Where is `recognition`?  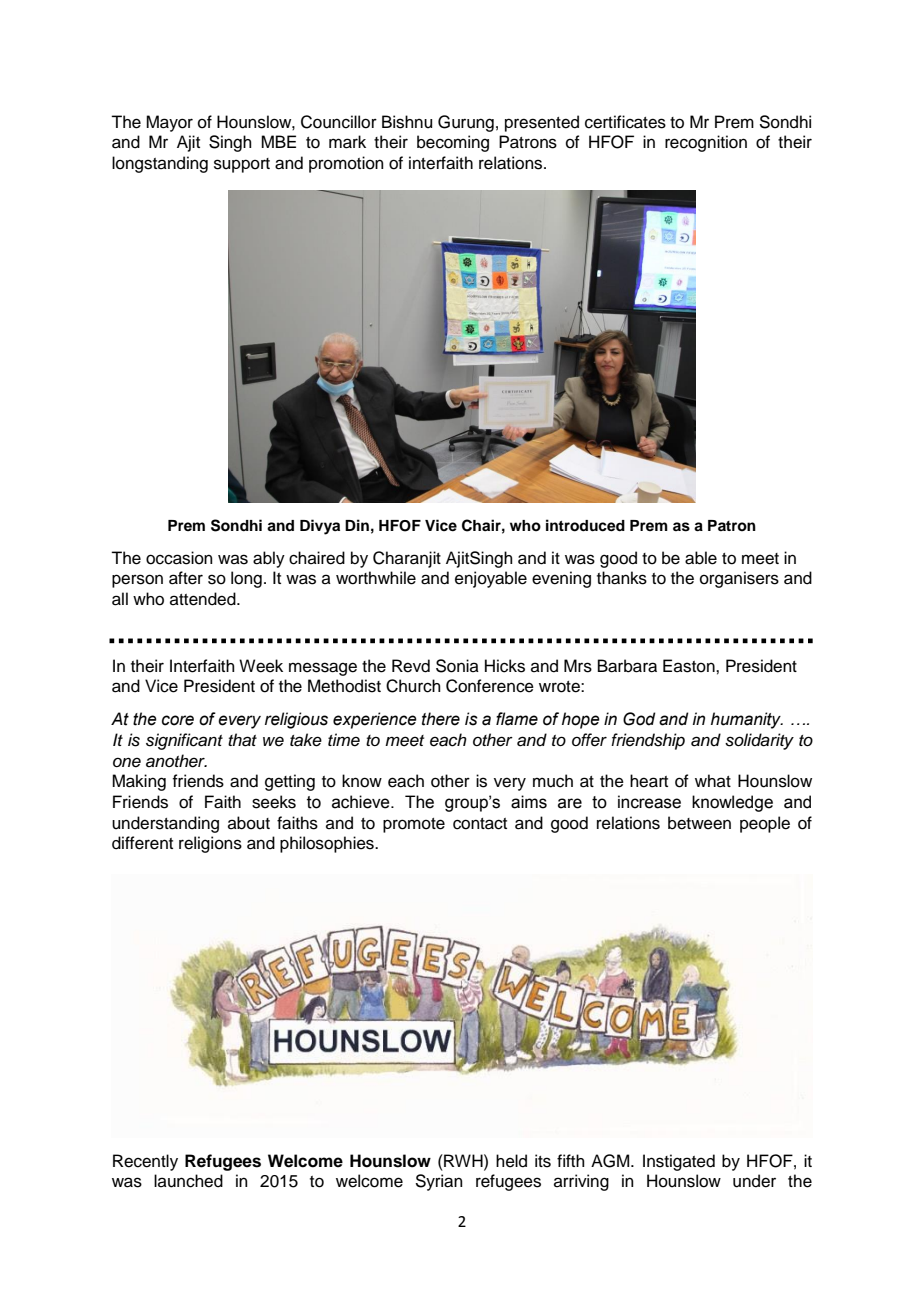
recognition is located at coordinates (706, 143).
